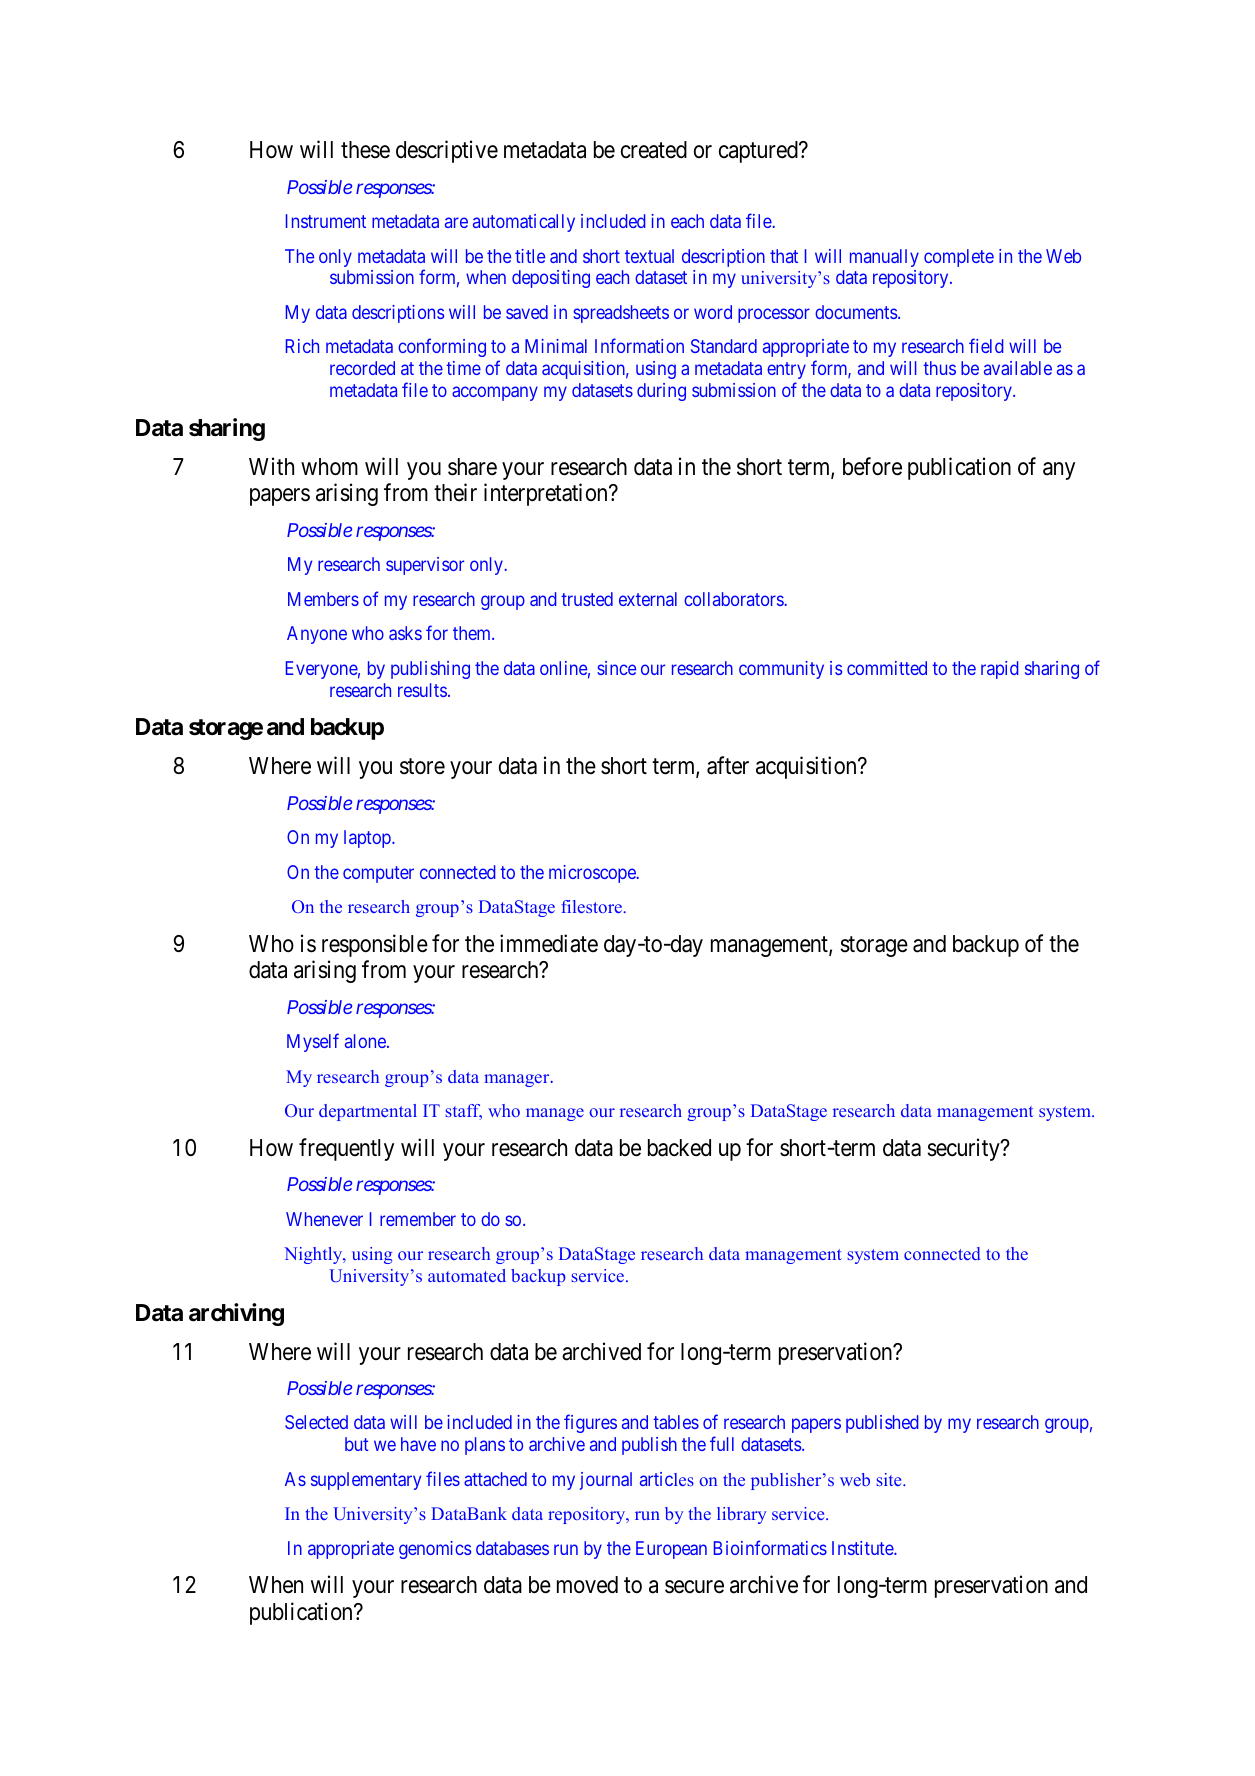 The image size is (1255, 1776). Describe the element at coordinates (366, 1481) in the image. I see `supplementary` at that location.
